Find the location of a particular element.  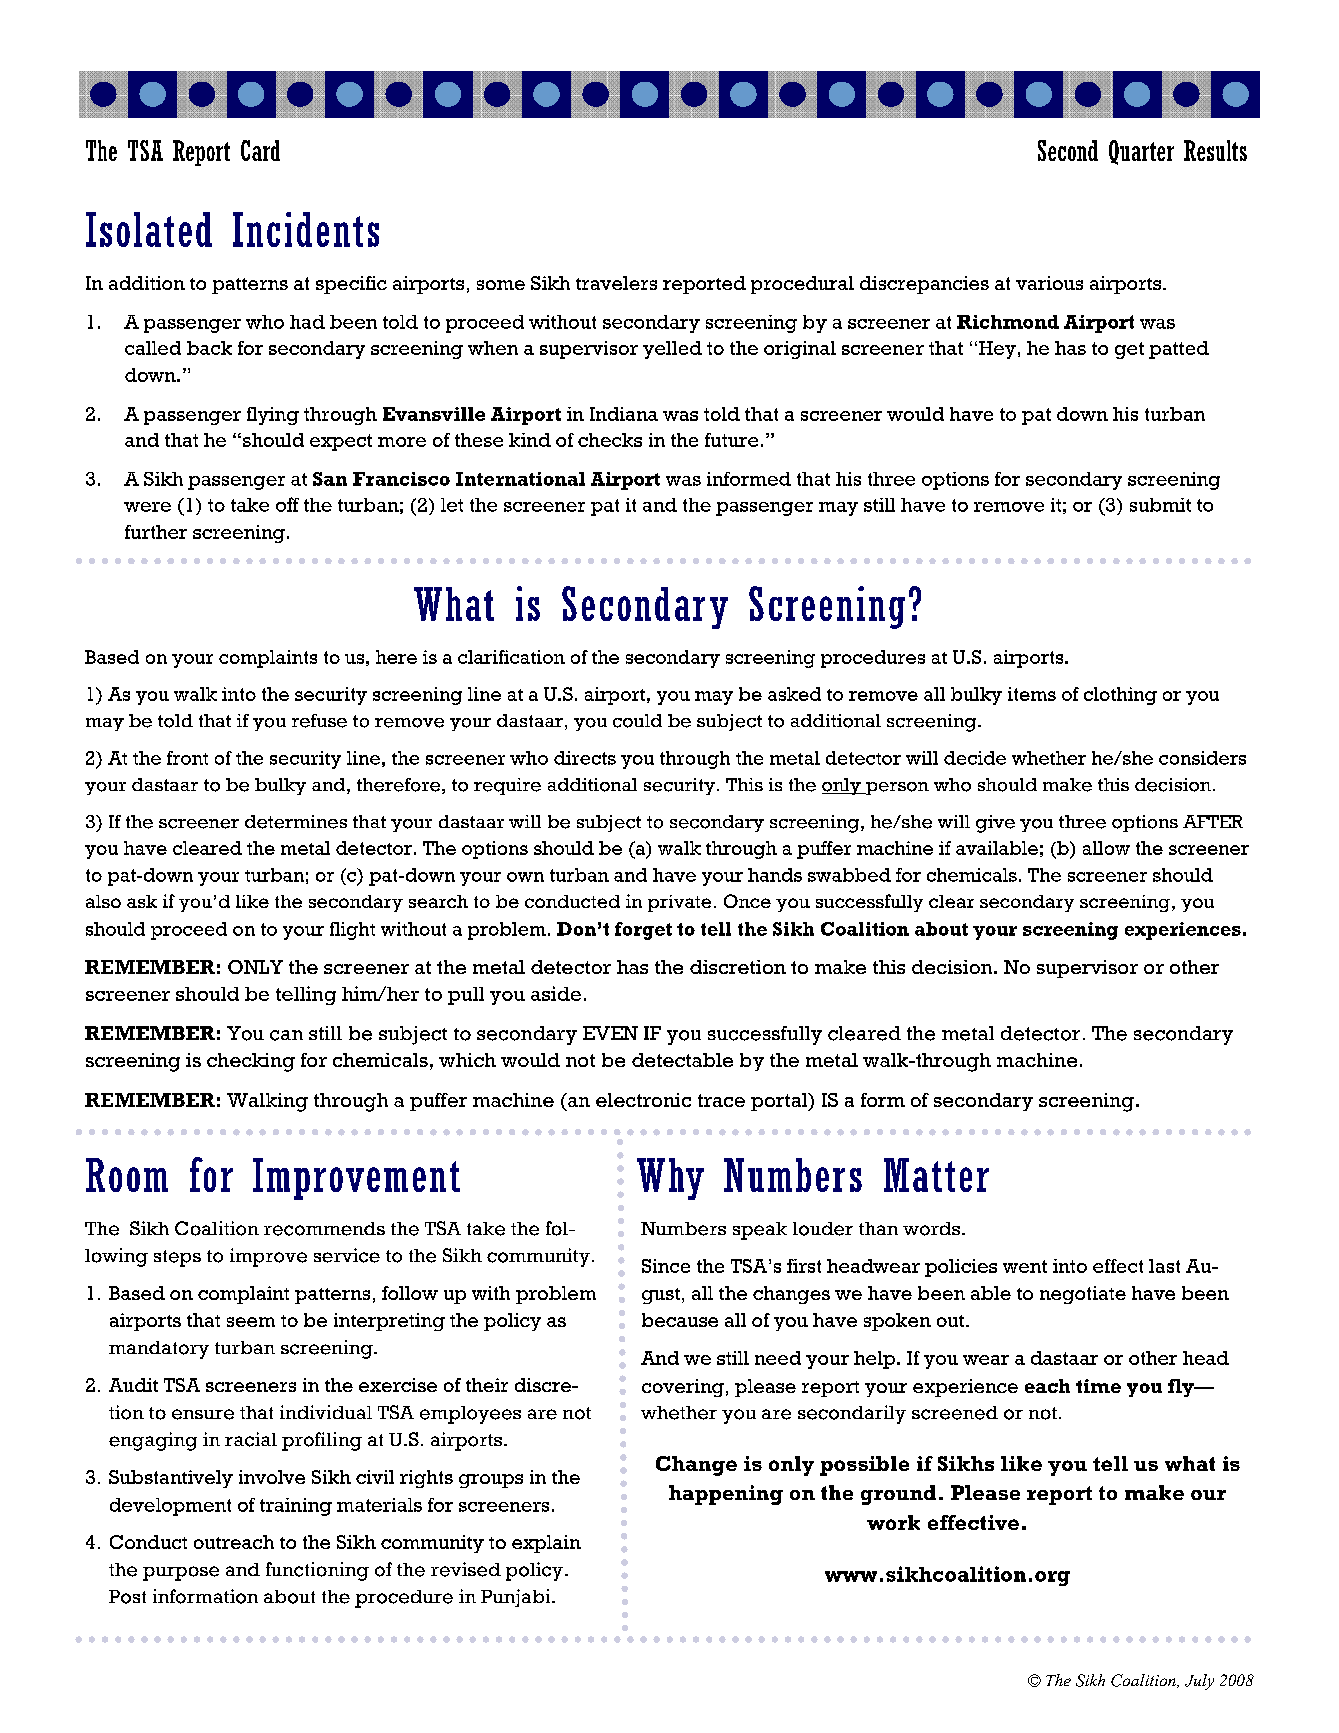

Punjabi is located at coordinates (517, 1598).
